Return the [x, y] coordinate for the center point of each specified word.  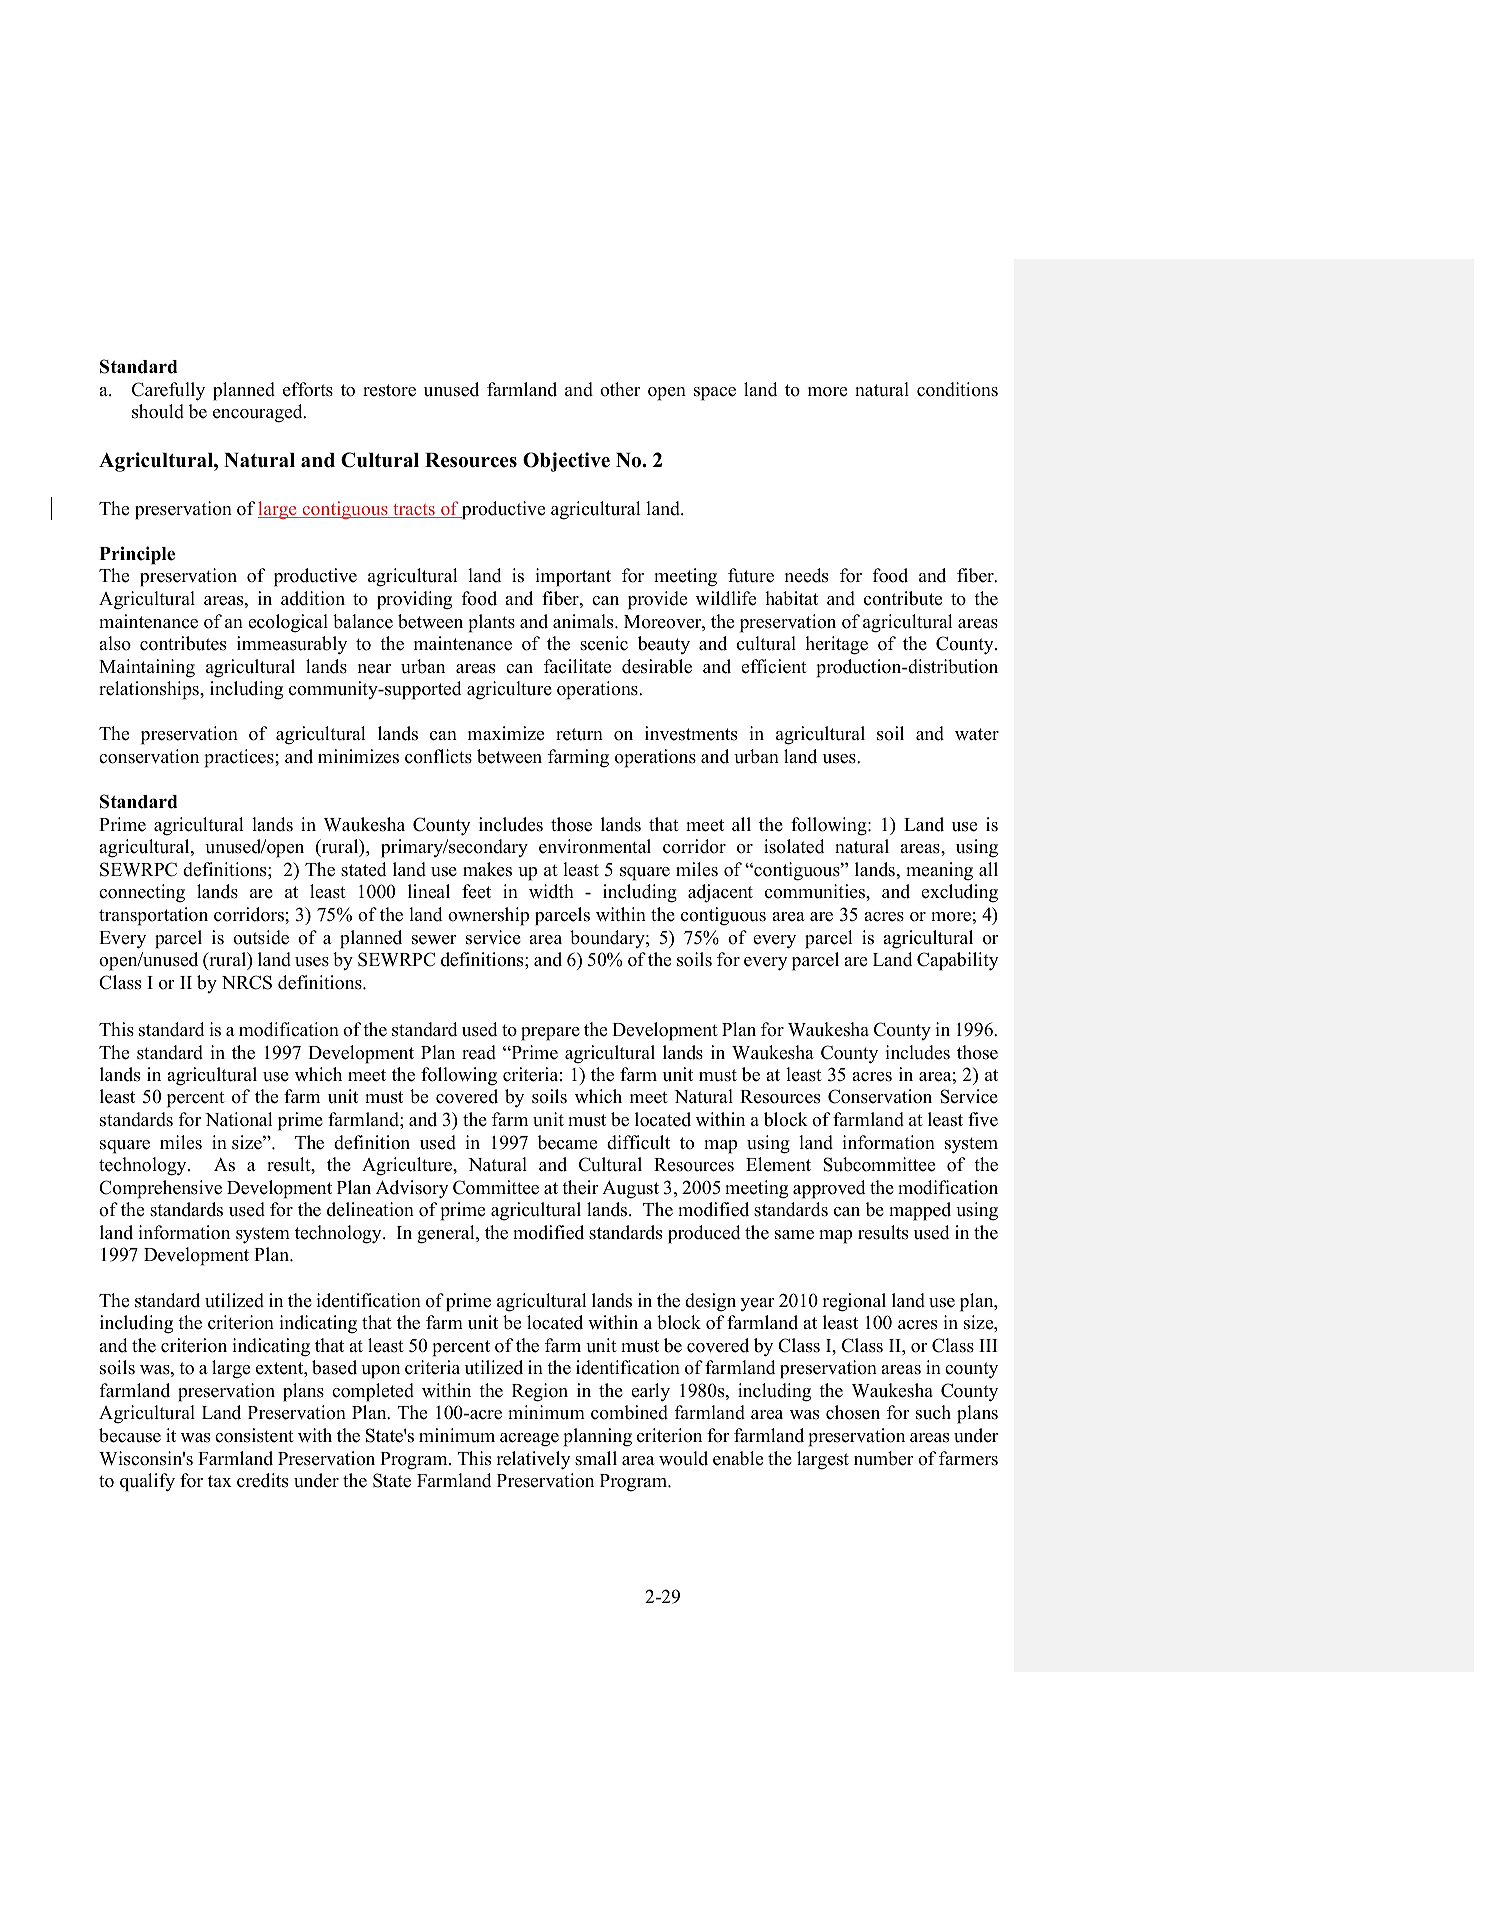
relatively [533, 1460]
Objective [566, 462]
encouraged [259, 413]
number [884, 1458]
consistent [254, 1435]
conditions [957, 389]
